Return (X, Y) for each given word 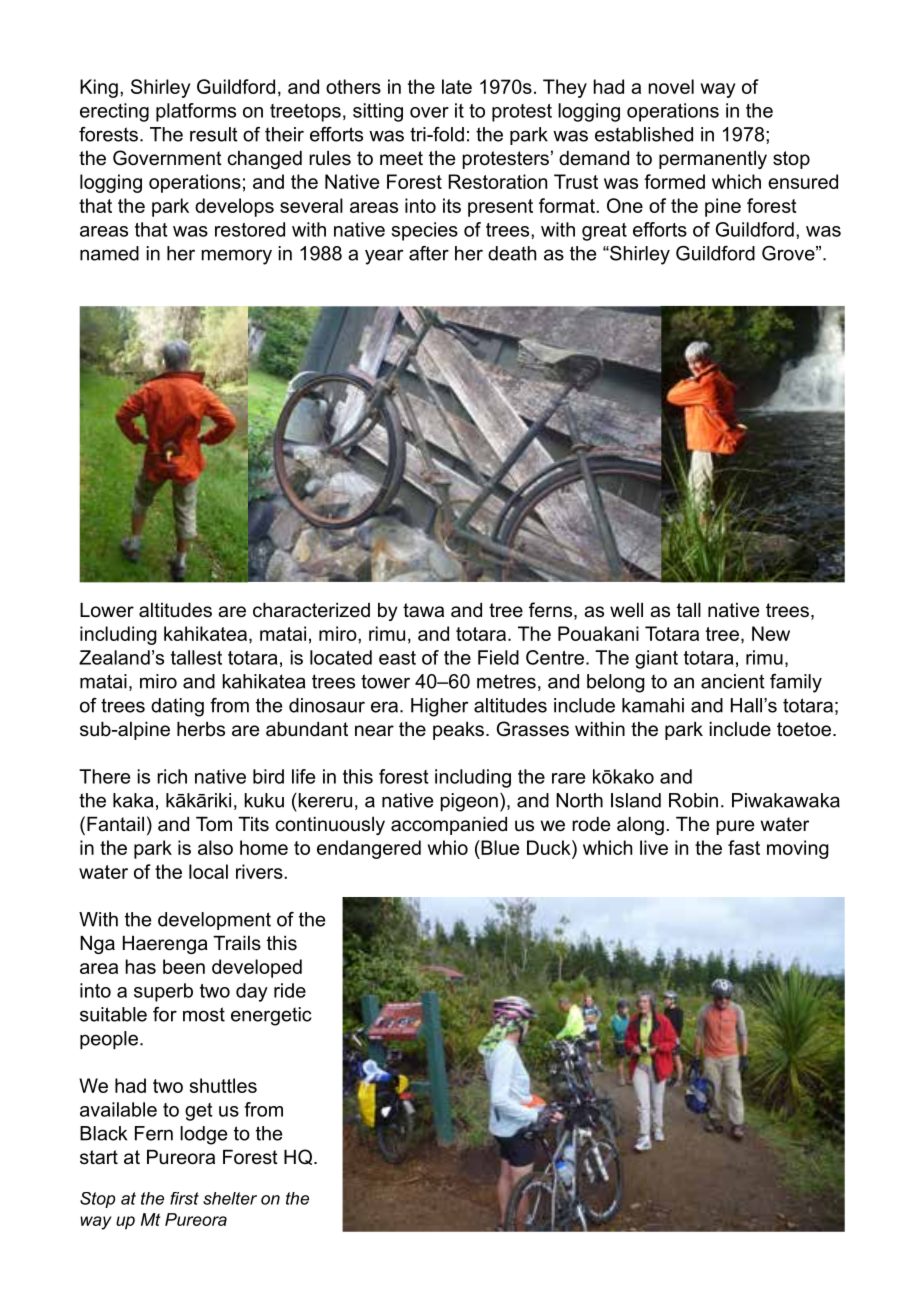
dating (177, 707)
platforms (196, 112)
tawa (423, 610)
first (184, 1198)
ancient (733, 681)
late (457, 86)
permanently (713, 160)
